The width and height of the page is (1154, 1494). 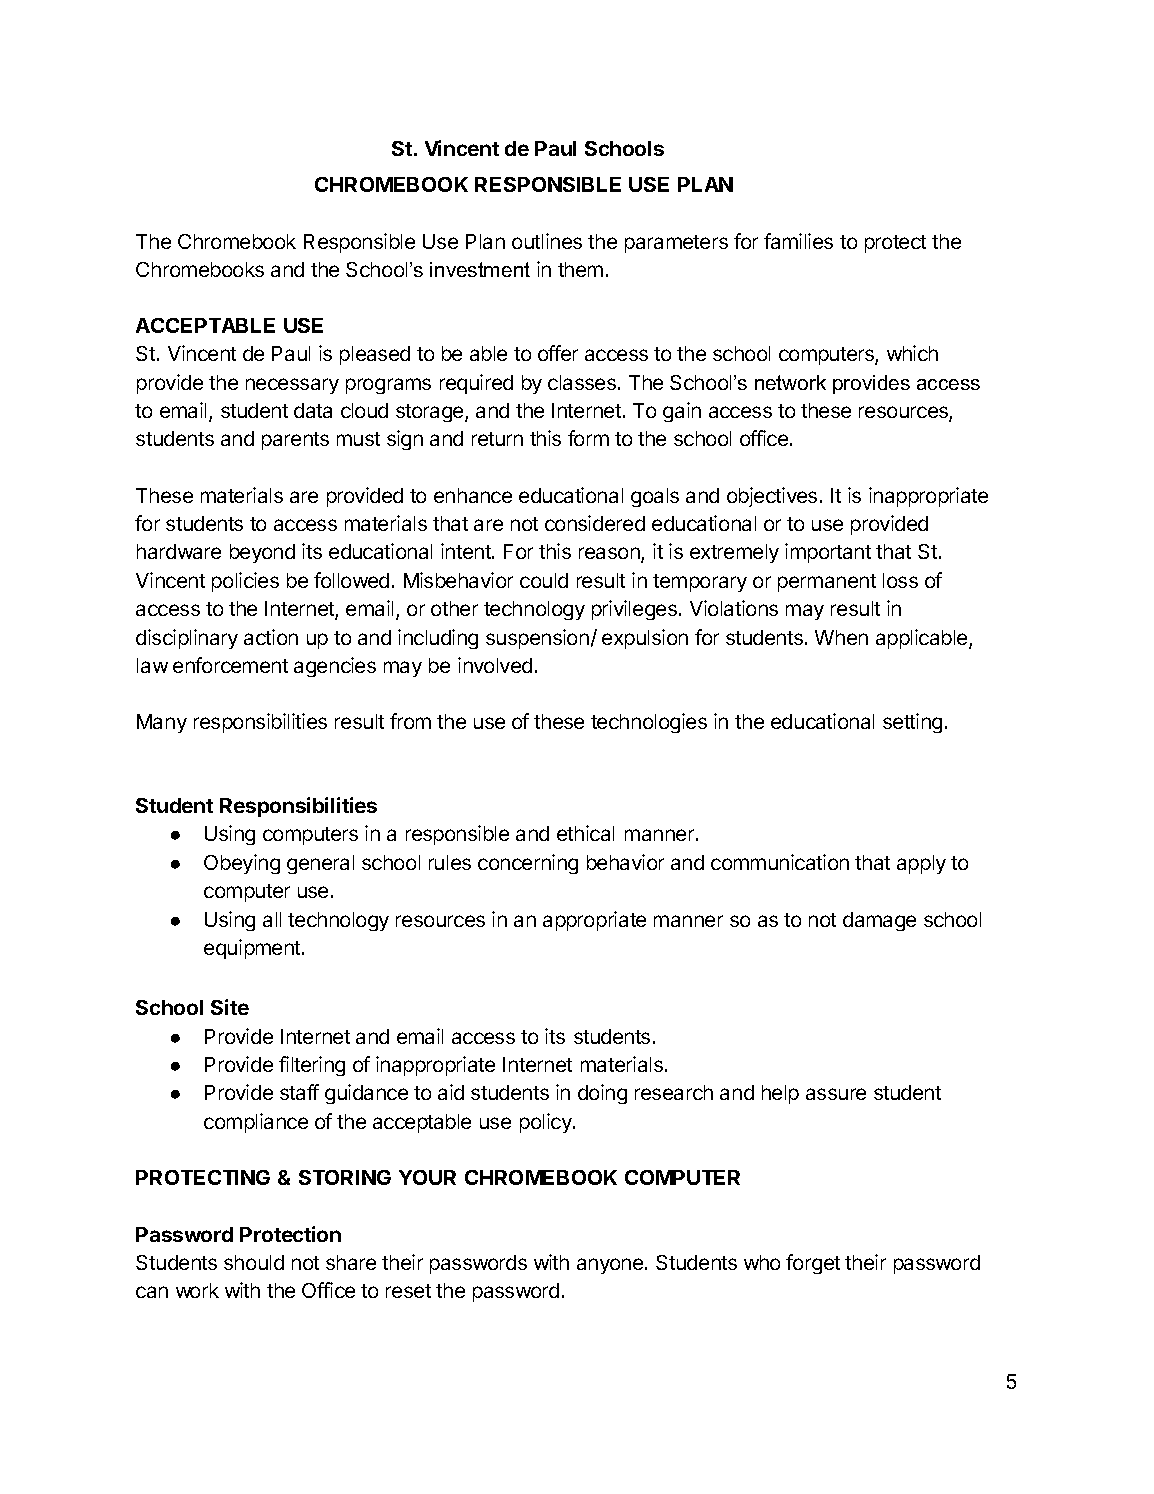 I want to click on them, so click(x=580, y=269).
